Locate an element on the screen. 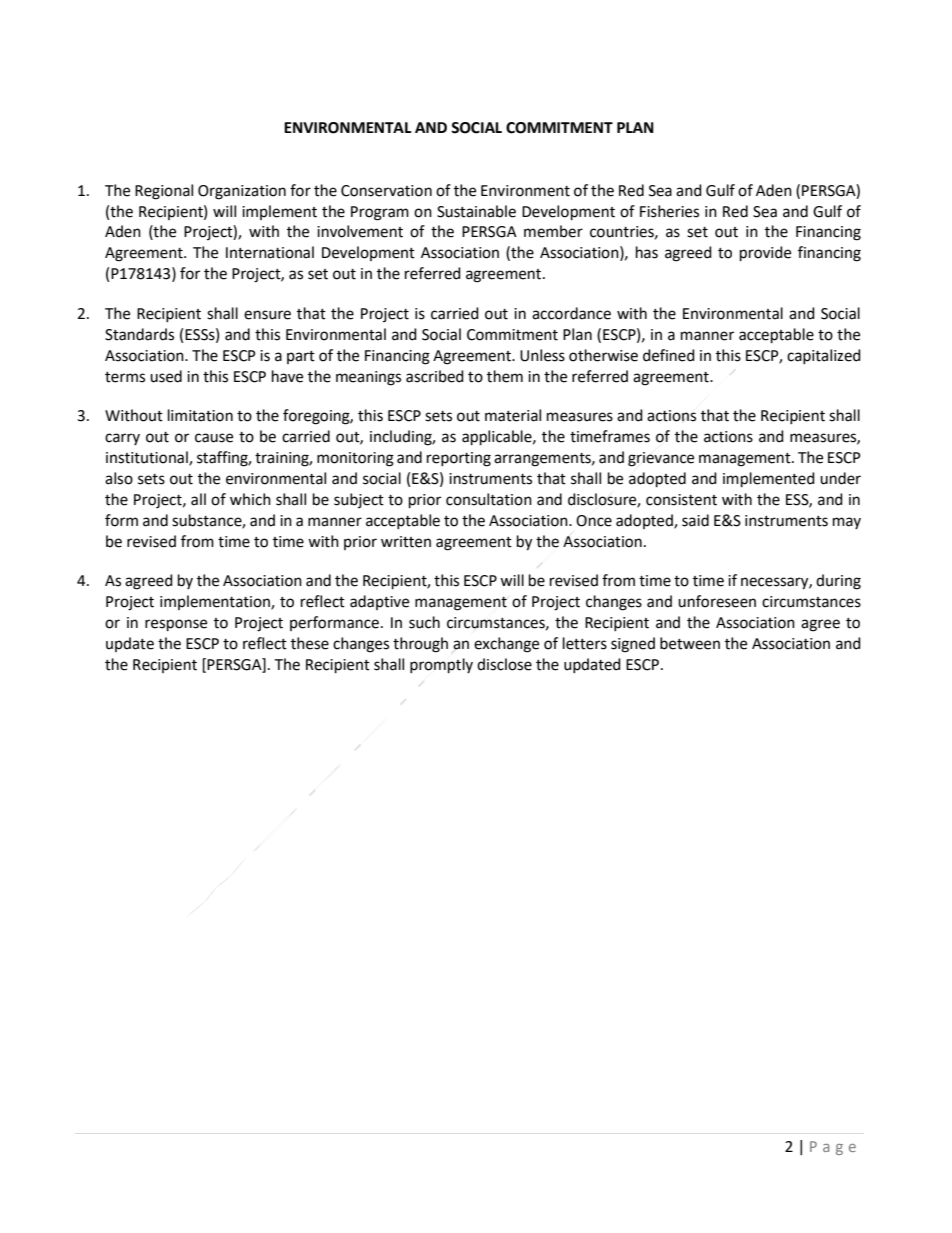 This screenshot has width=952, height=1233. Fisheries is located at coordinates (669, 211).
